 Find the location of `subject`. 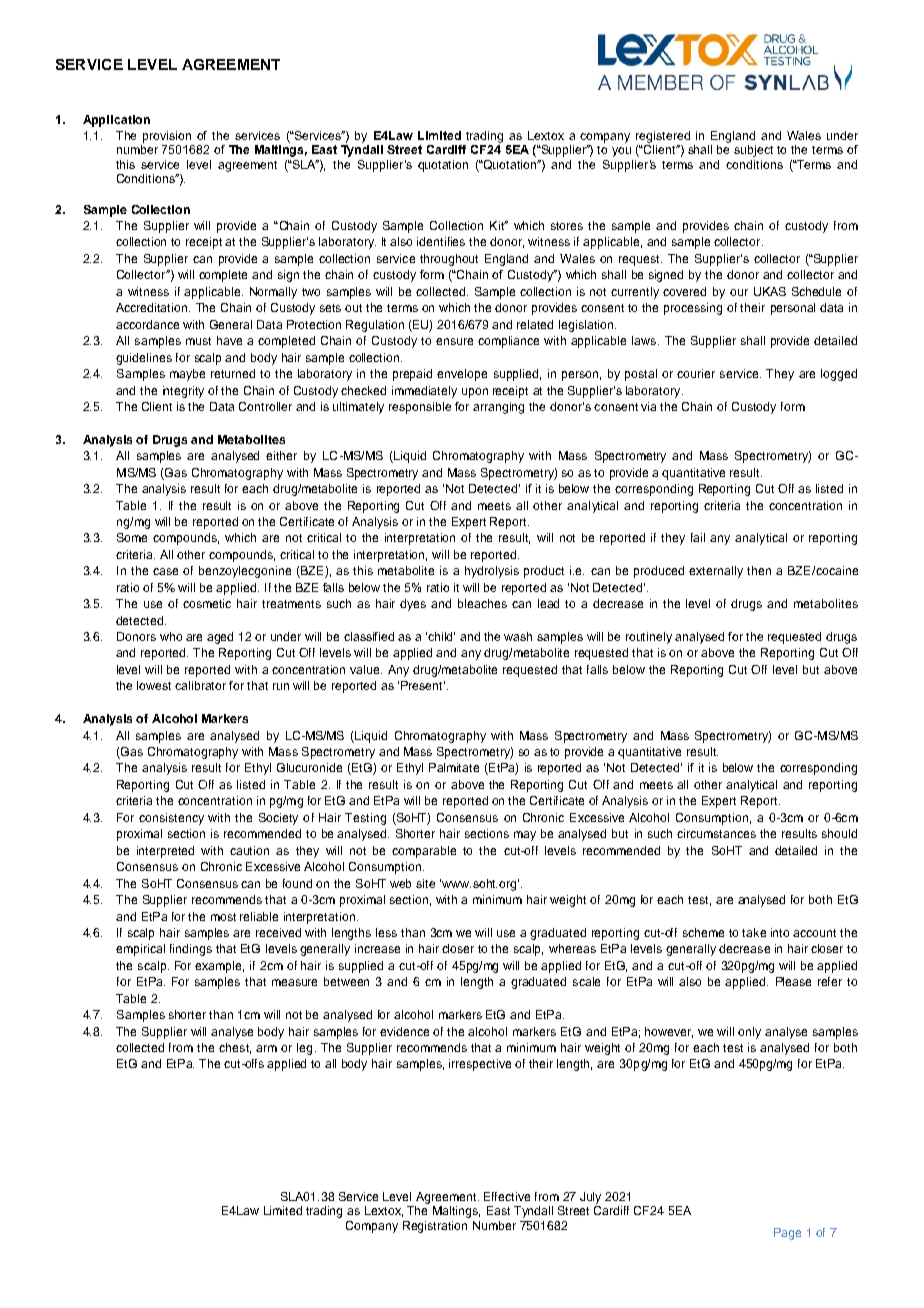

subject is located at coordinates (753, 151).
